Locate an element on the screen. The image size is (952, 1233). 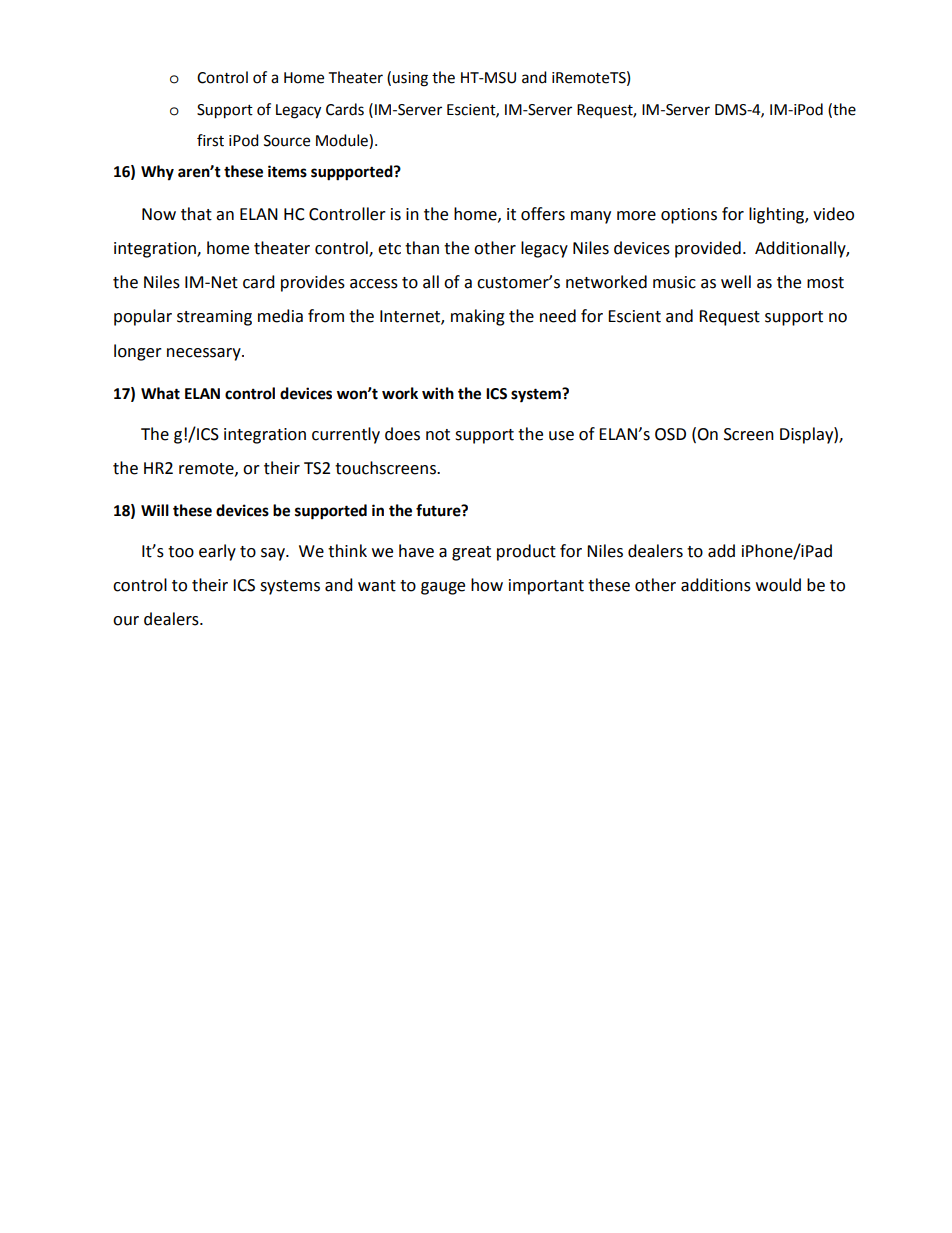
using is located at coordinates (410, 79).
